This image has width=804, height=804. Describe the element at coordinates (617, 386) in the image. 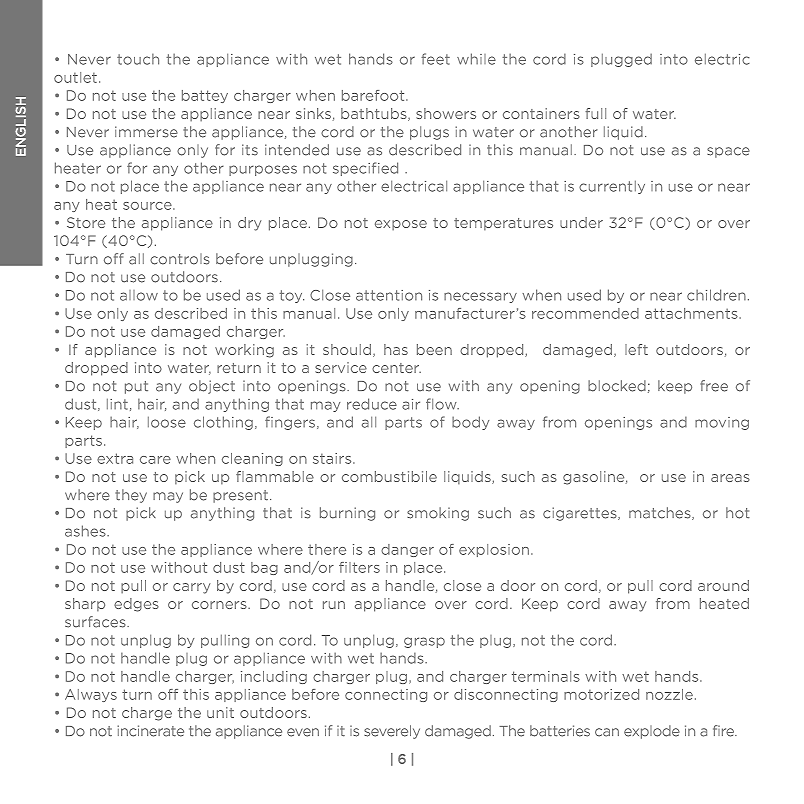

I see `blocked` at that location.
